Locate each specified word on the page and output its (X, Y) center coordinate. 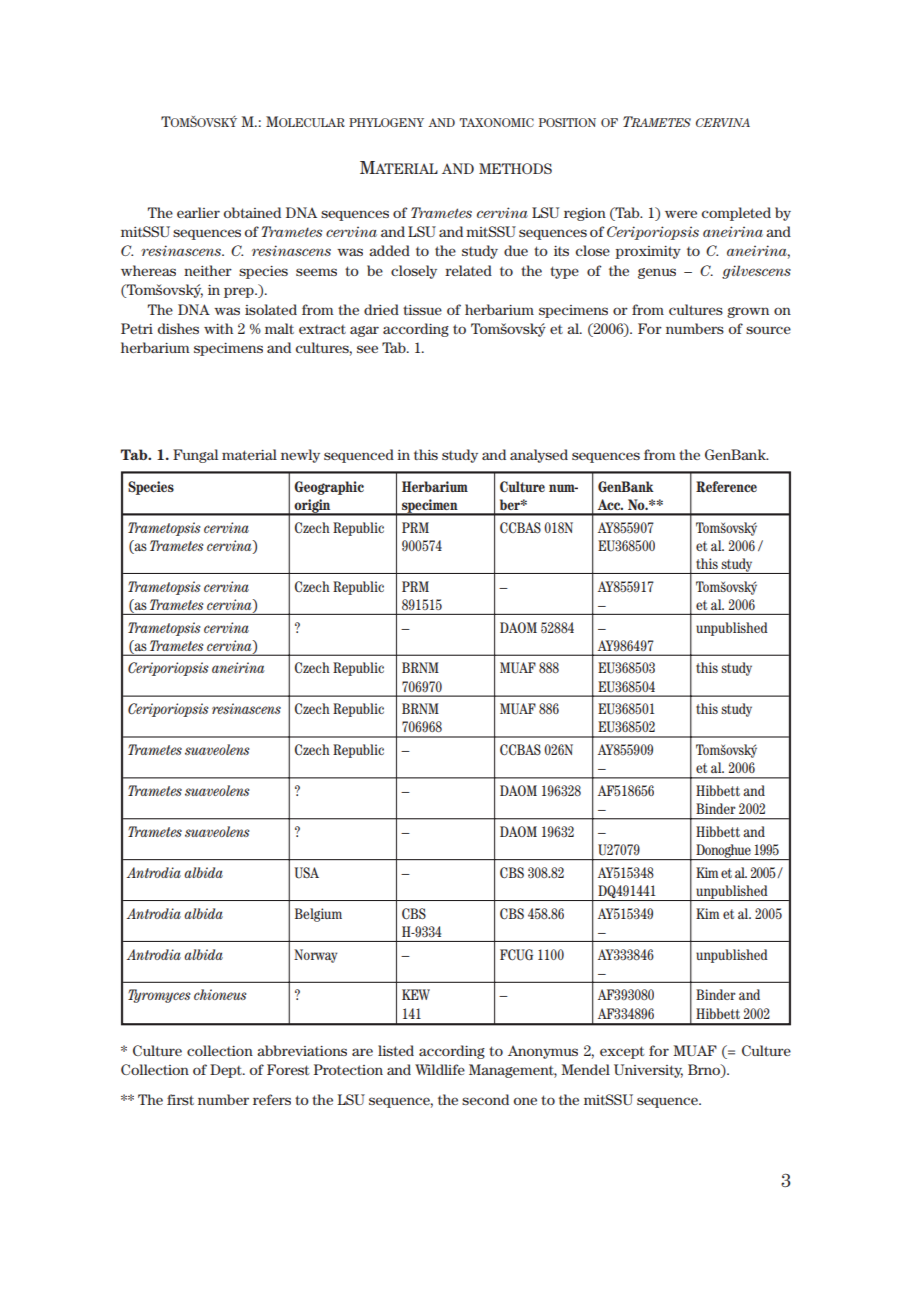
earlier (198, 212)
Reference (726, 487)
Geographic (329, 488)
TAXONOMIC (496, 122)
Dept (227, 1071)
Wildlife (440, 1069)
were (681, 214)
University (648, 1071)
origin (313, 507)
